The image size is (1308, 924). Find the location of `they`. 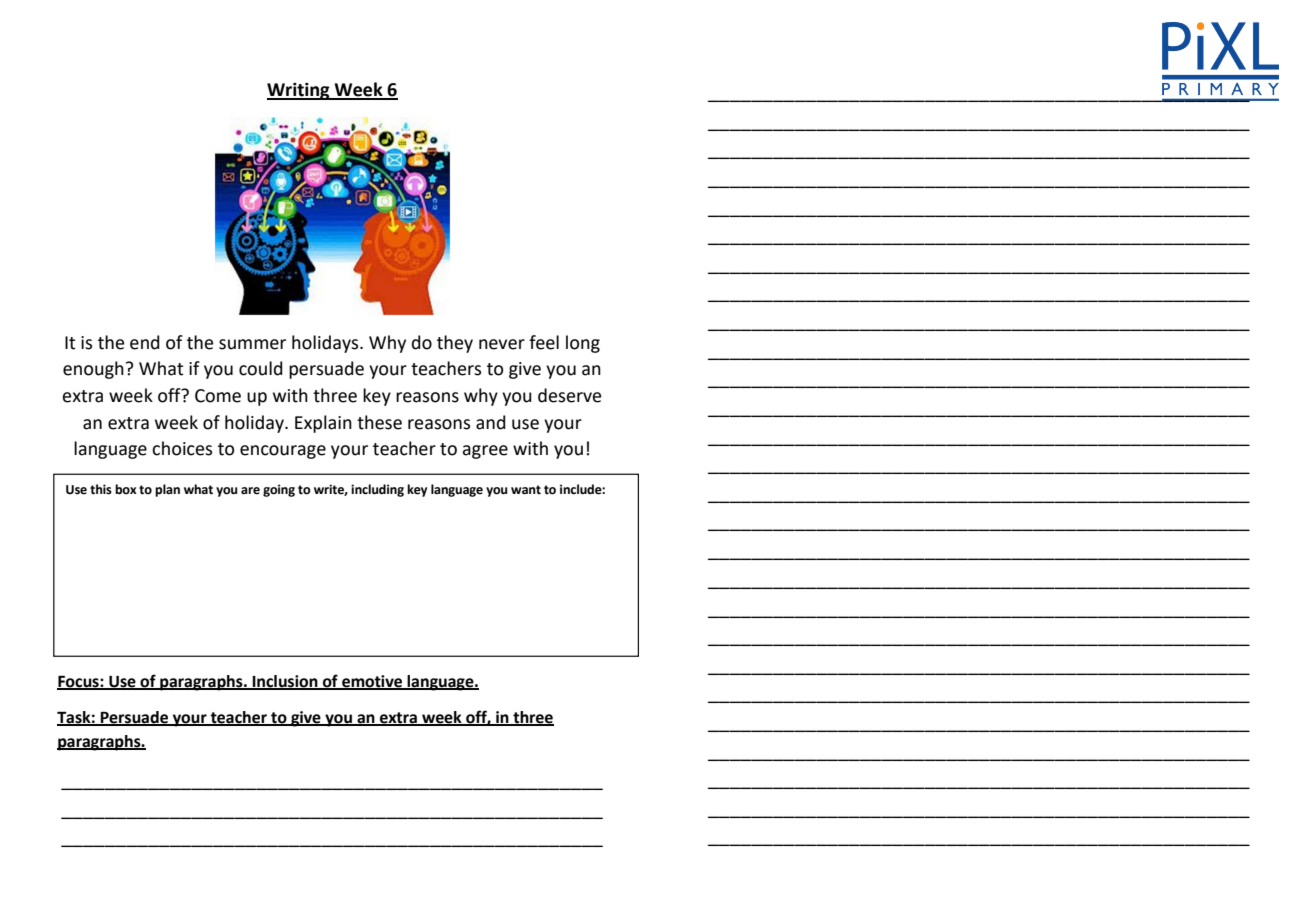

they is located at coordinates (455, 344).
